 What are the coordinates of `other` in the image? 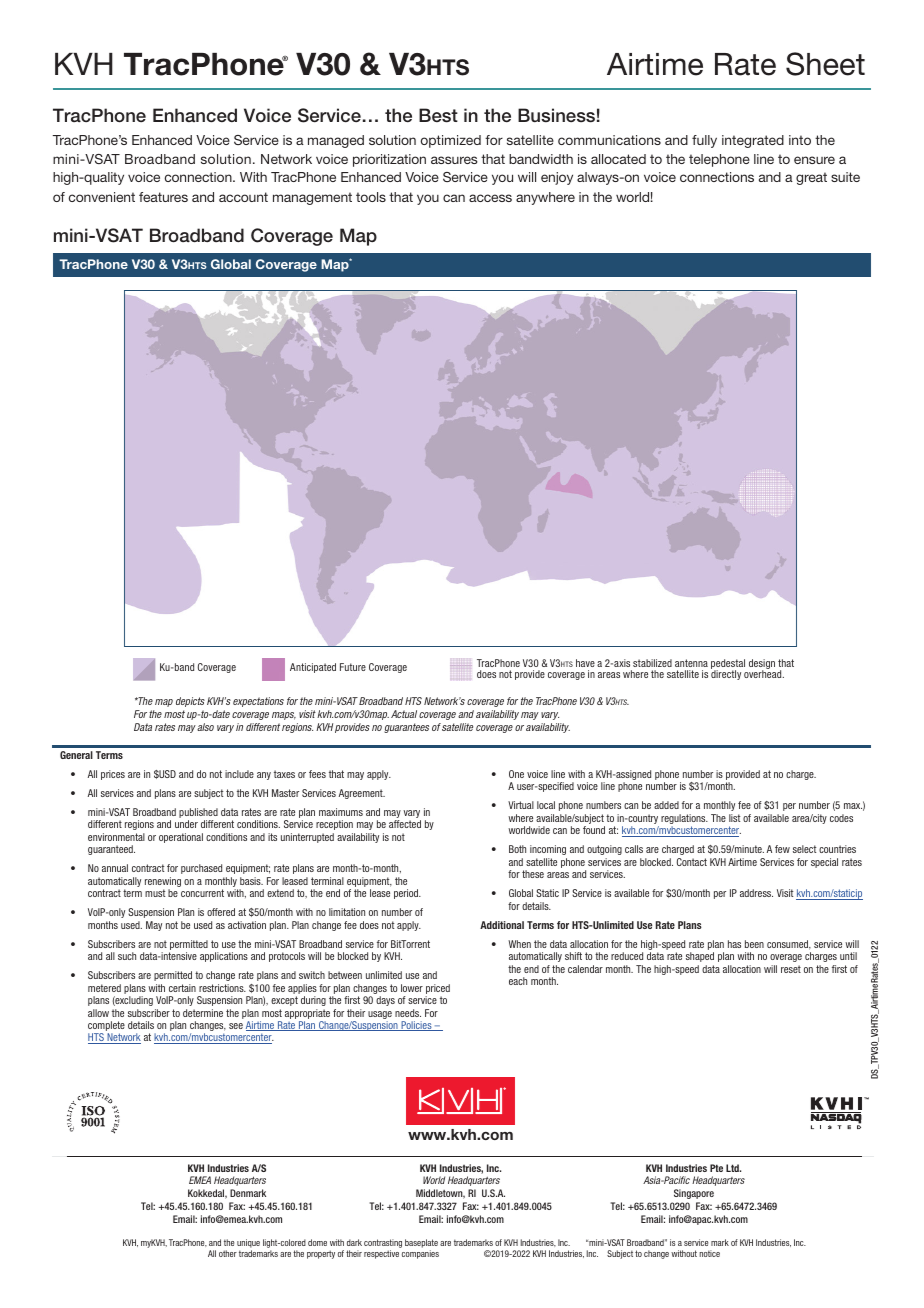 It's located at (228, 1253).
